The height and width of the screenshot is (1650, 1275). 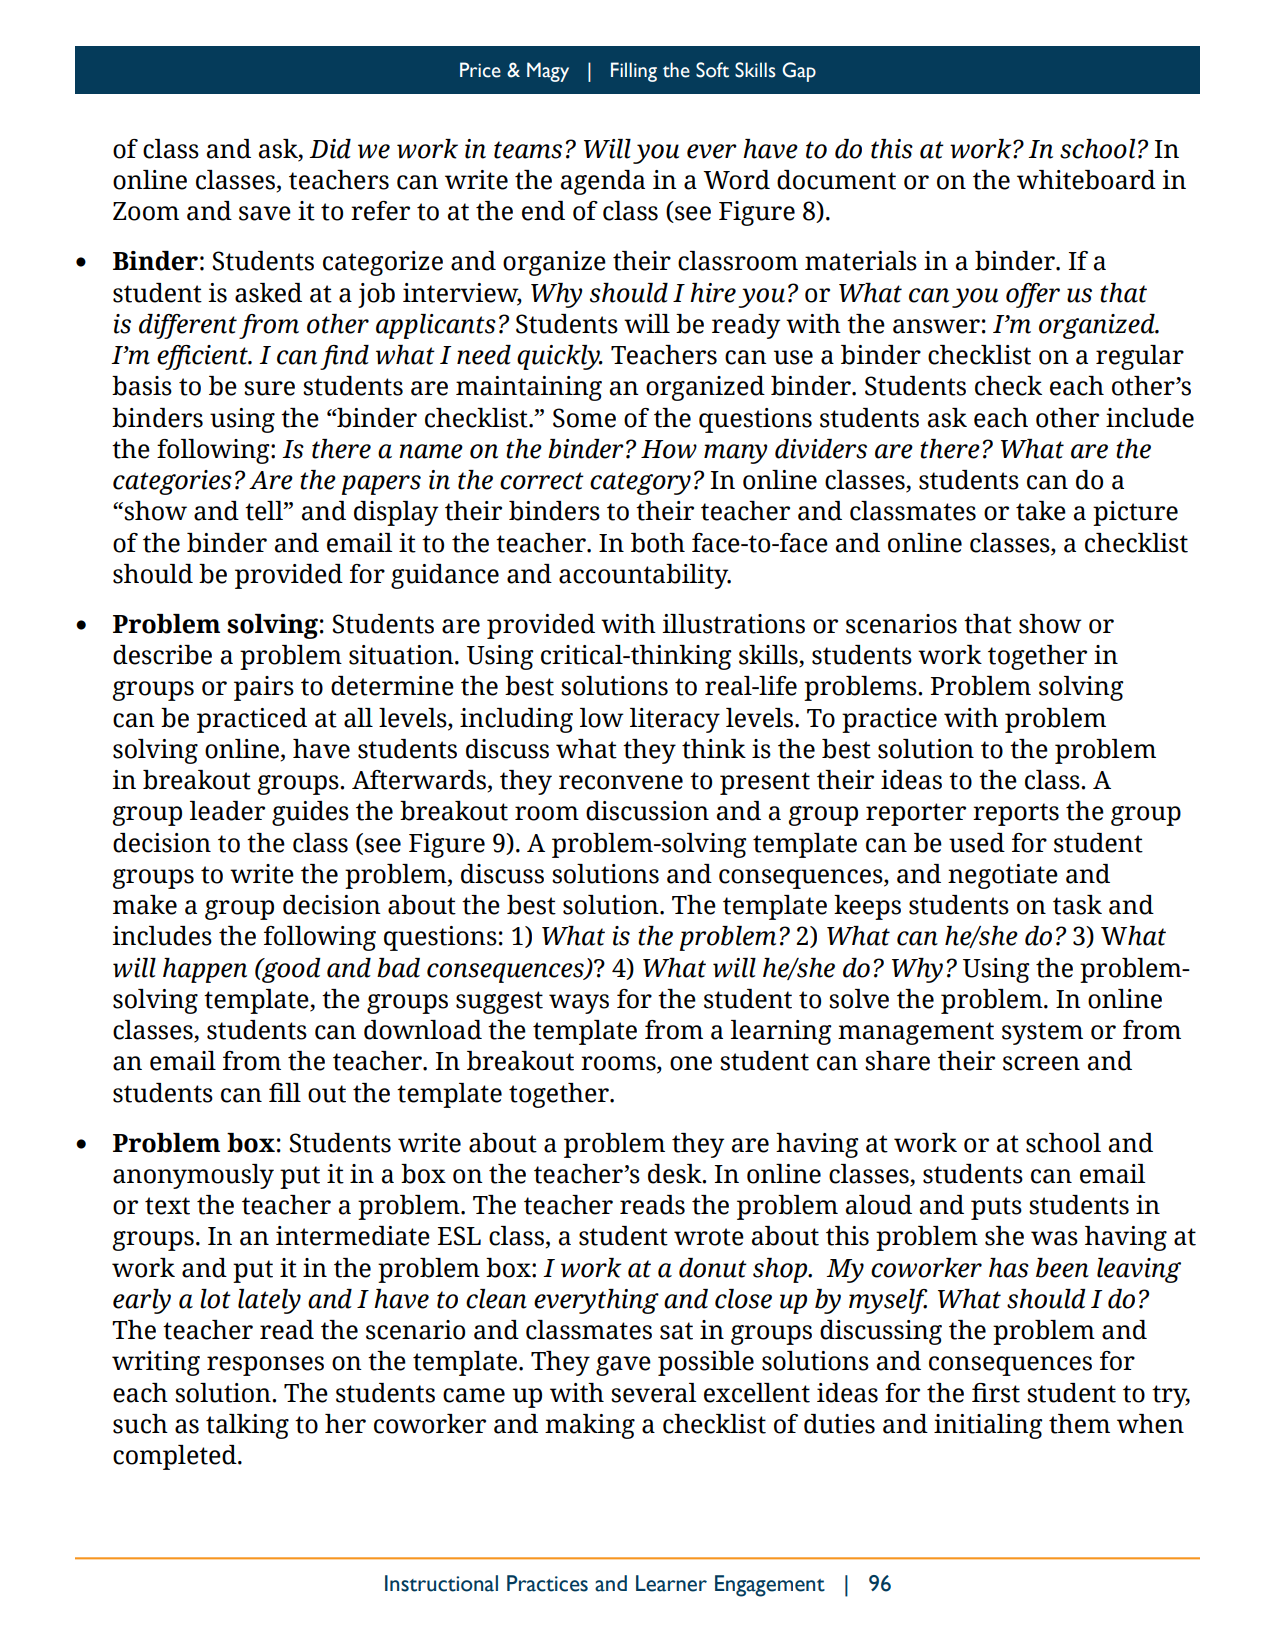 What do you see at coordinates (640, 483) in the screenshot?
I see `category` at bounding box center [640, 483].
